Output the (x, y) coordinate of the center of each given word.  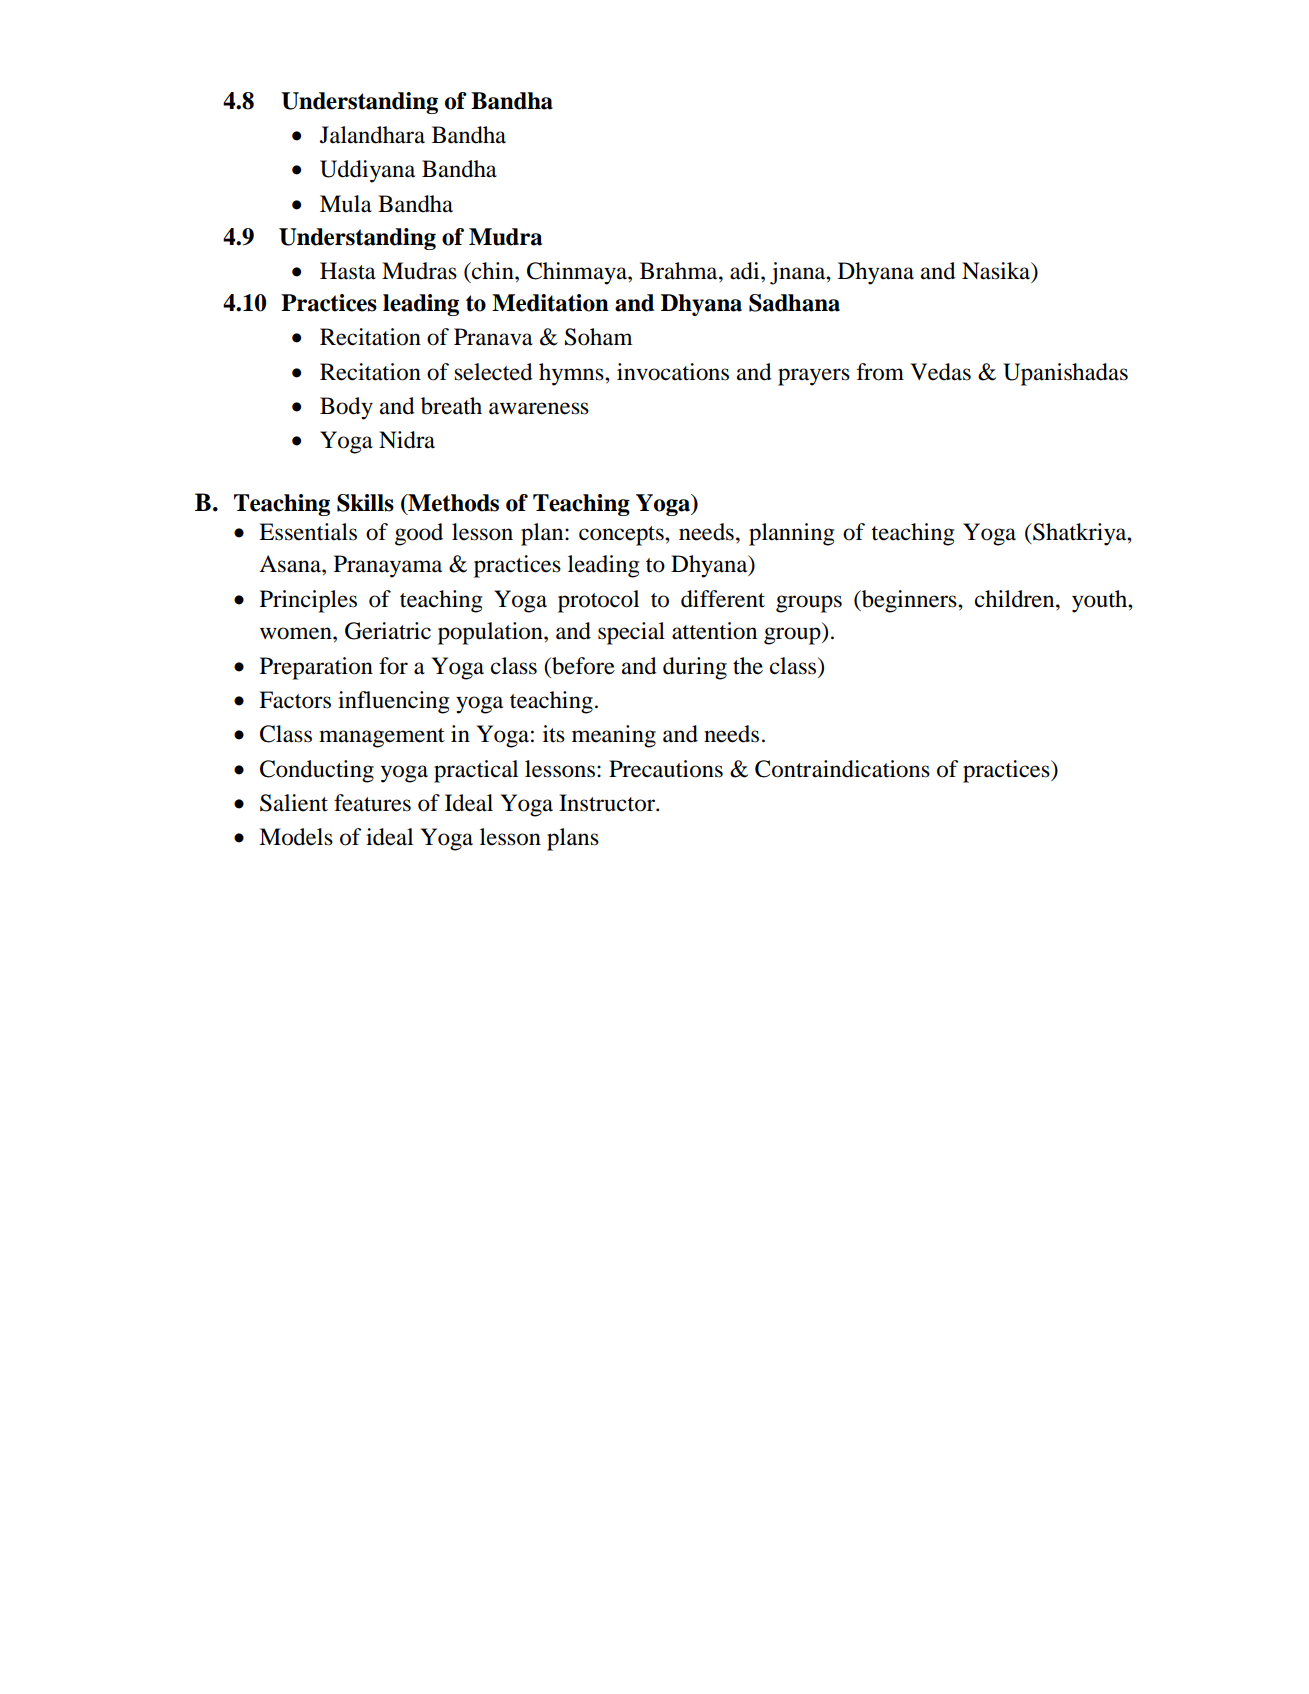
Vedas (940, 372)
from (880, 372)
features (372, 803)
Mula (346, 204)
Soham (599, 337)
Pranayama (388, 566)
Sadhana (794, 303)
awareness (539, 408)
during (695, 668)
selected (493, 372)
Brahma (680, 271)
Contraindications (842, 769)
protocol (598, 601)
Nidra (407, 440)
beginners (909, 601)
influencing (393, 702)
